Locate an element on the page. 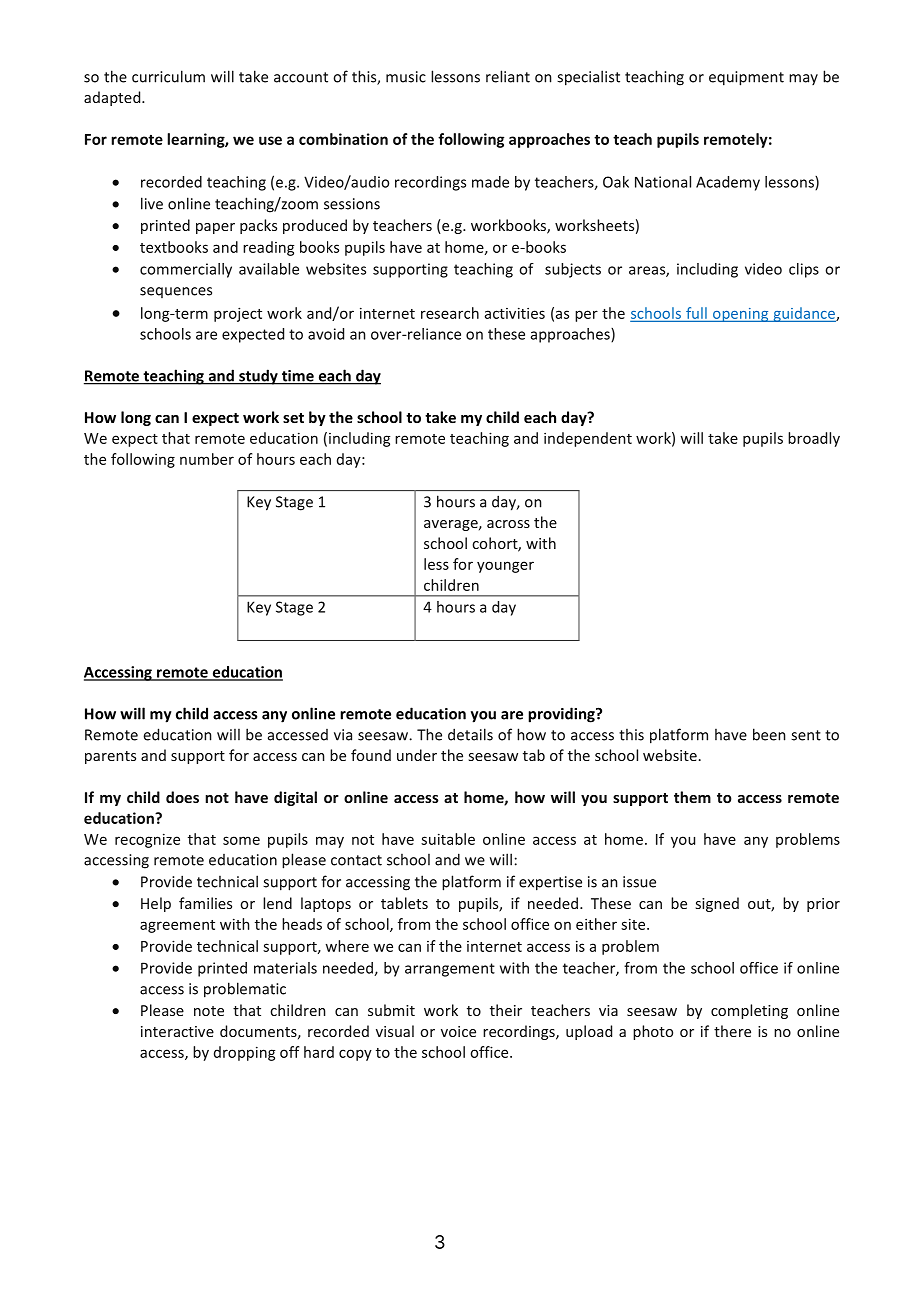  reliant is located at coordinates (508, 76).
